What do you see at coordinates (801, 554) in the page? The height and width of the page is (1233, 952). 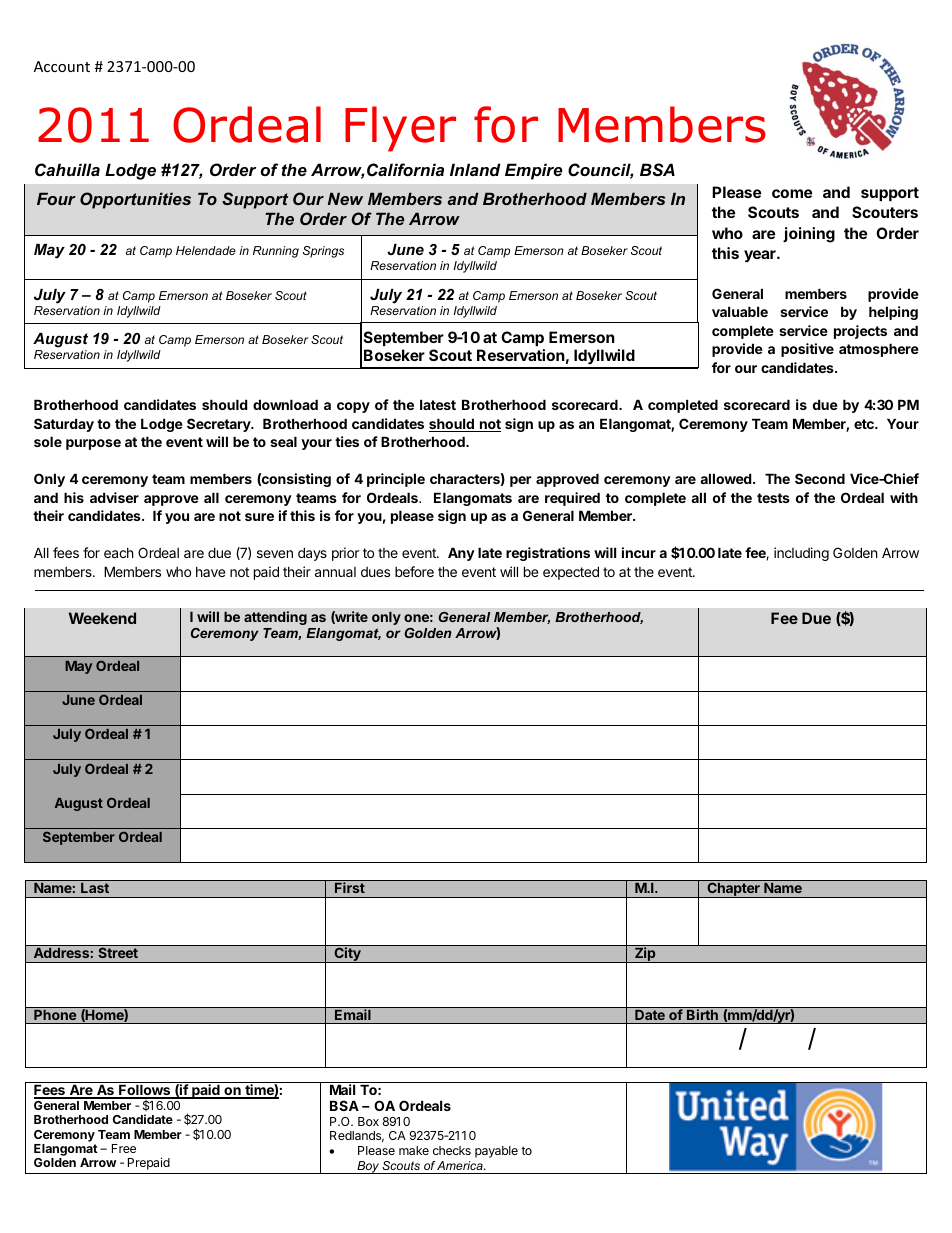 I see `including` at bounding box center [801, 554].
